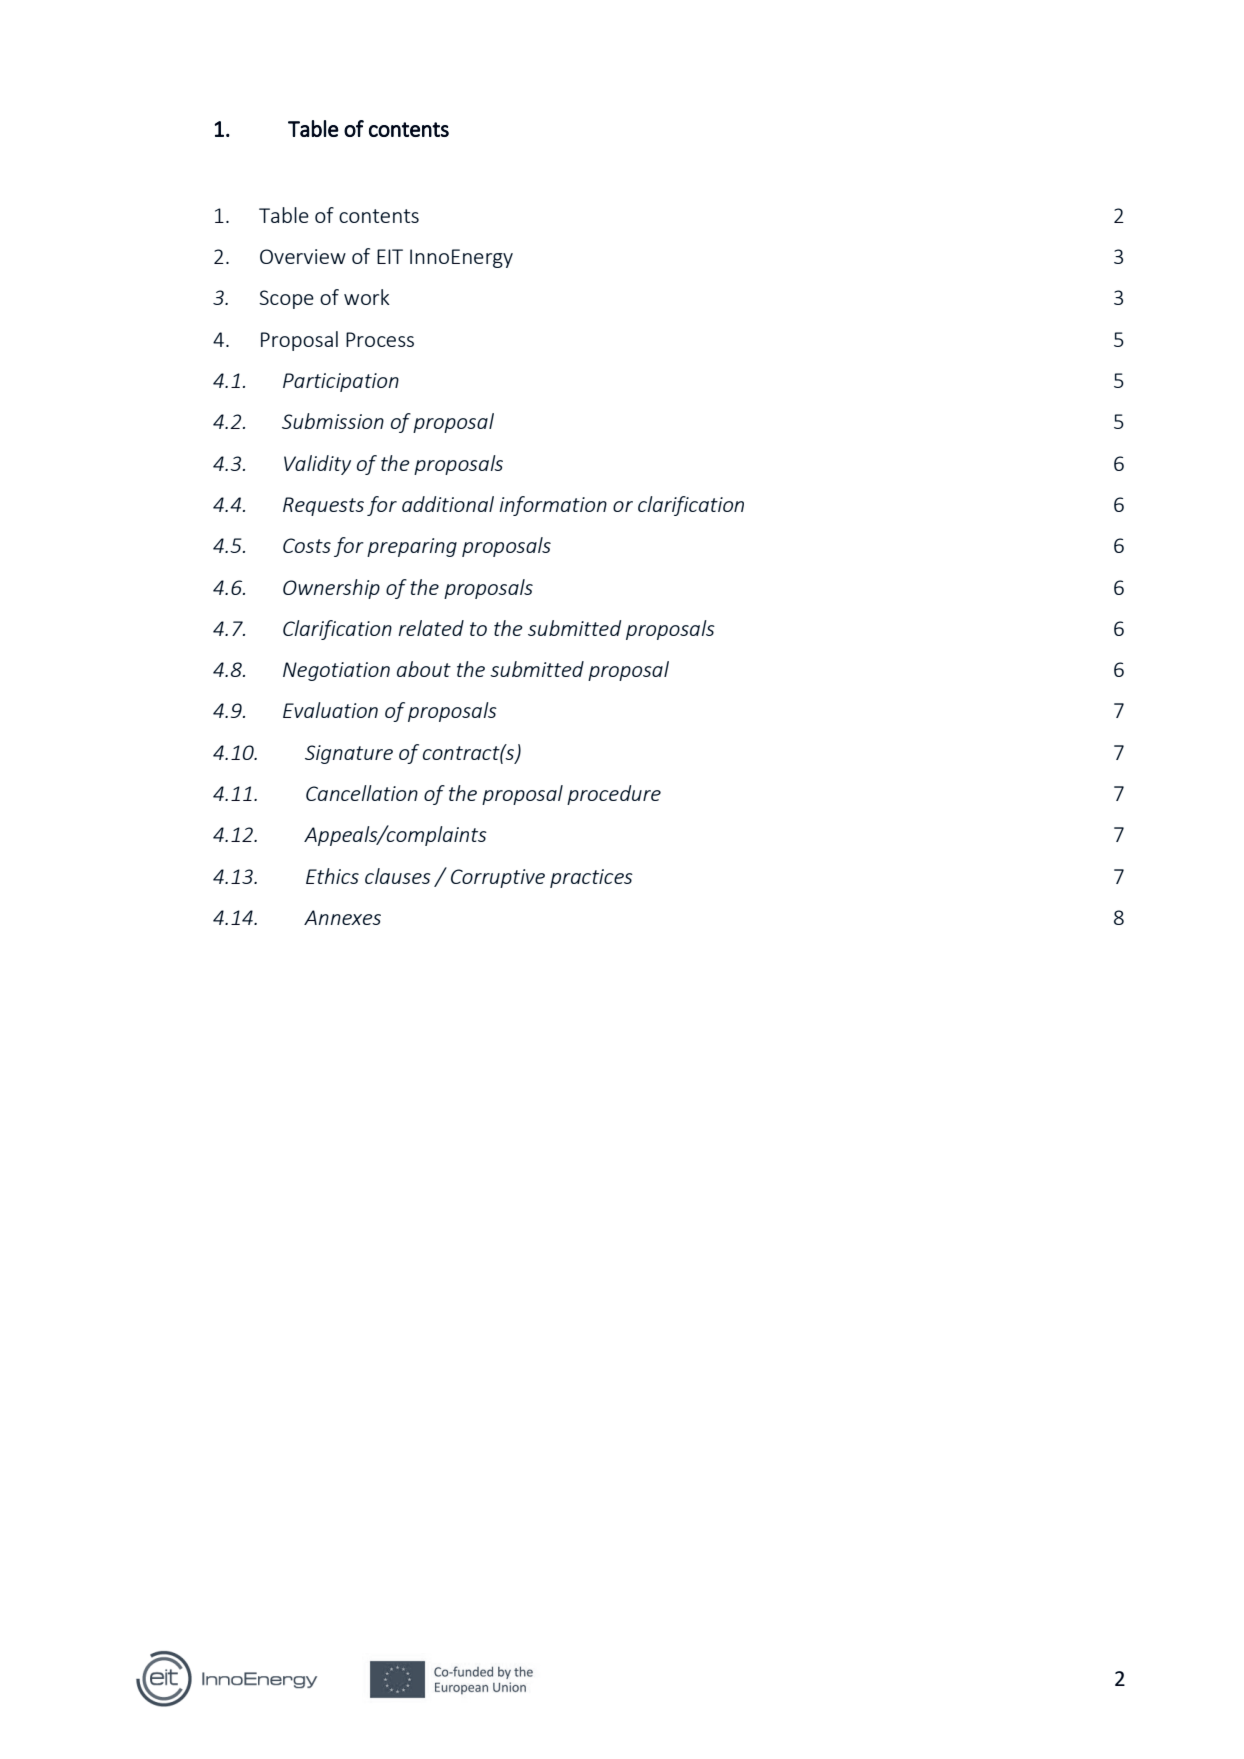 This document has height=1759, width=1244. Describe the element at coordinates (380, 339) in the document. I see `Process` at that location.
